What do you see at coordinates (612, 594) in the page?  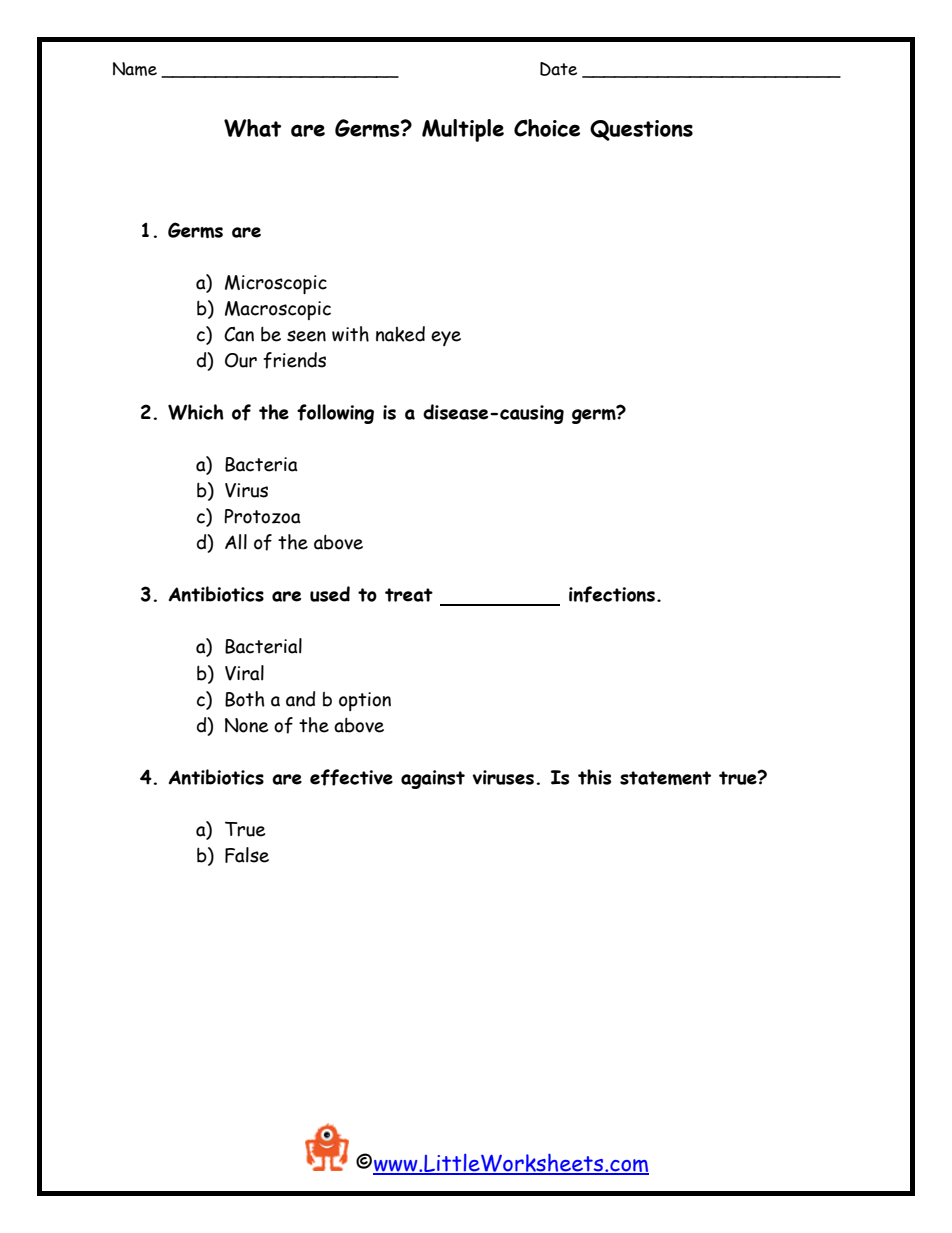 I see `infections` at bounding box center [612, 594].
